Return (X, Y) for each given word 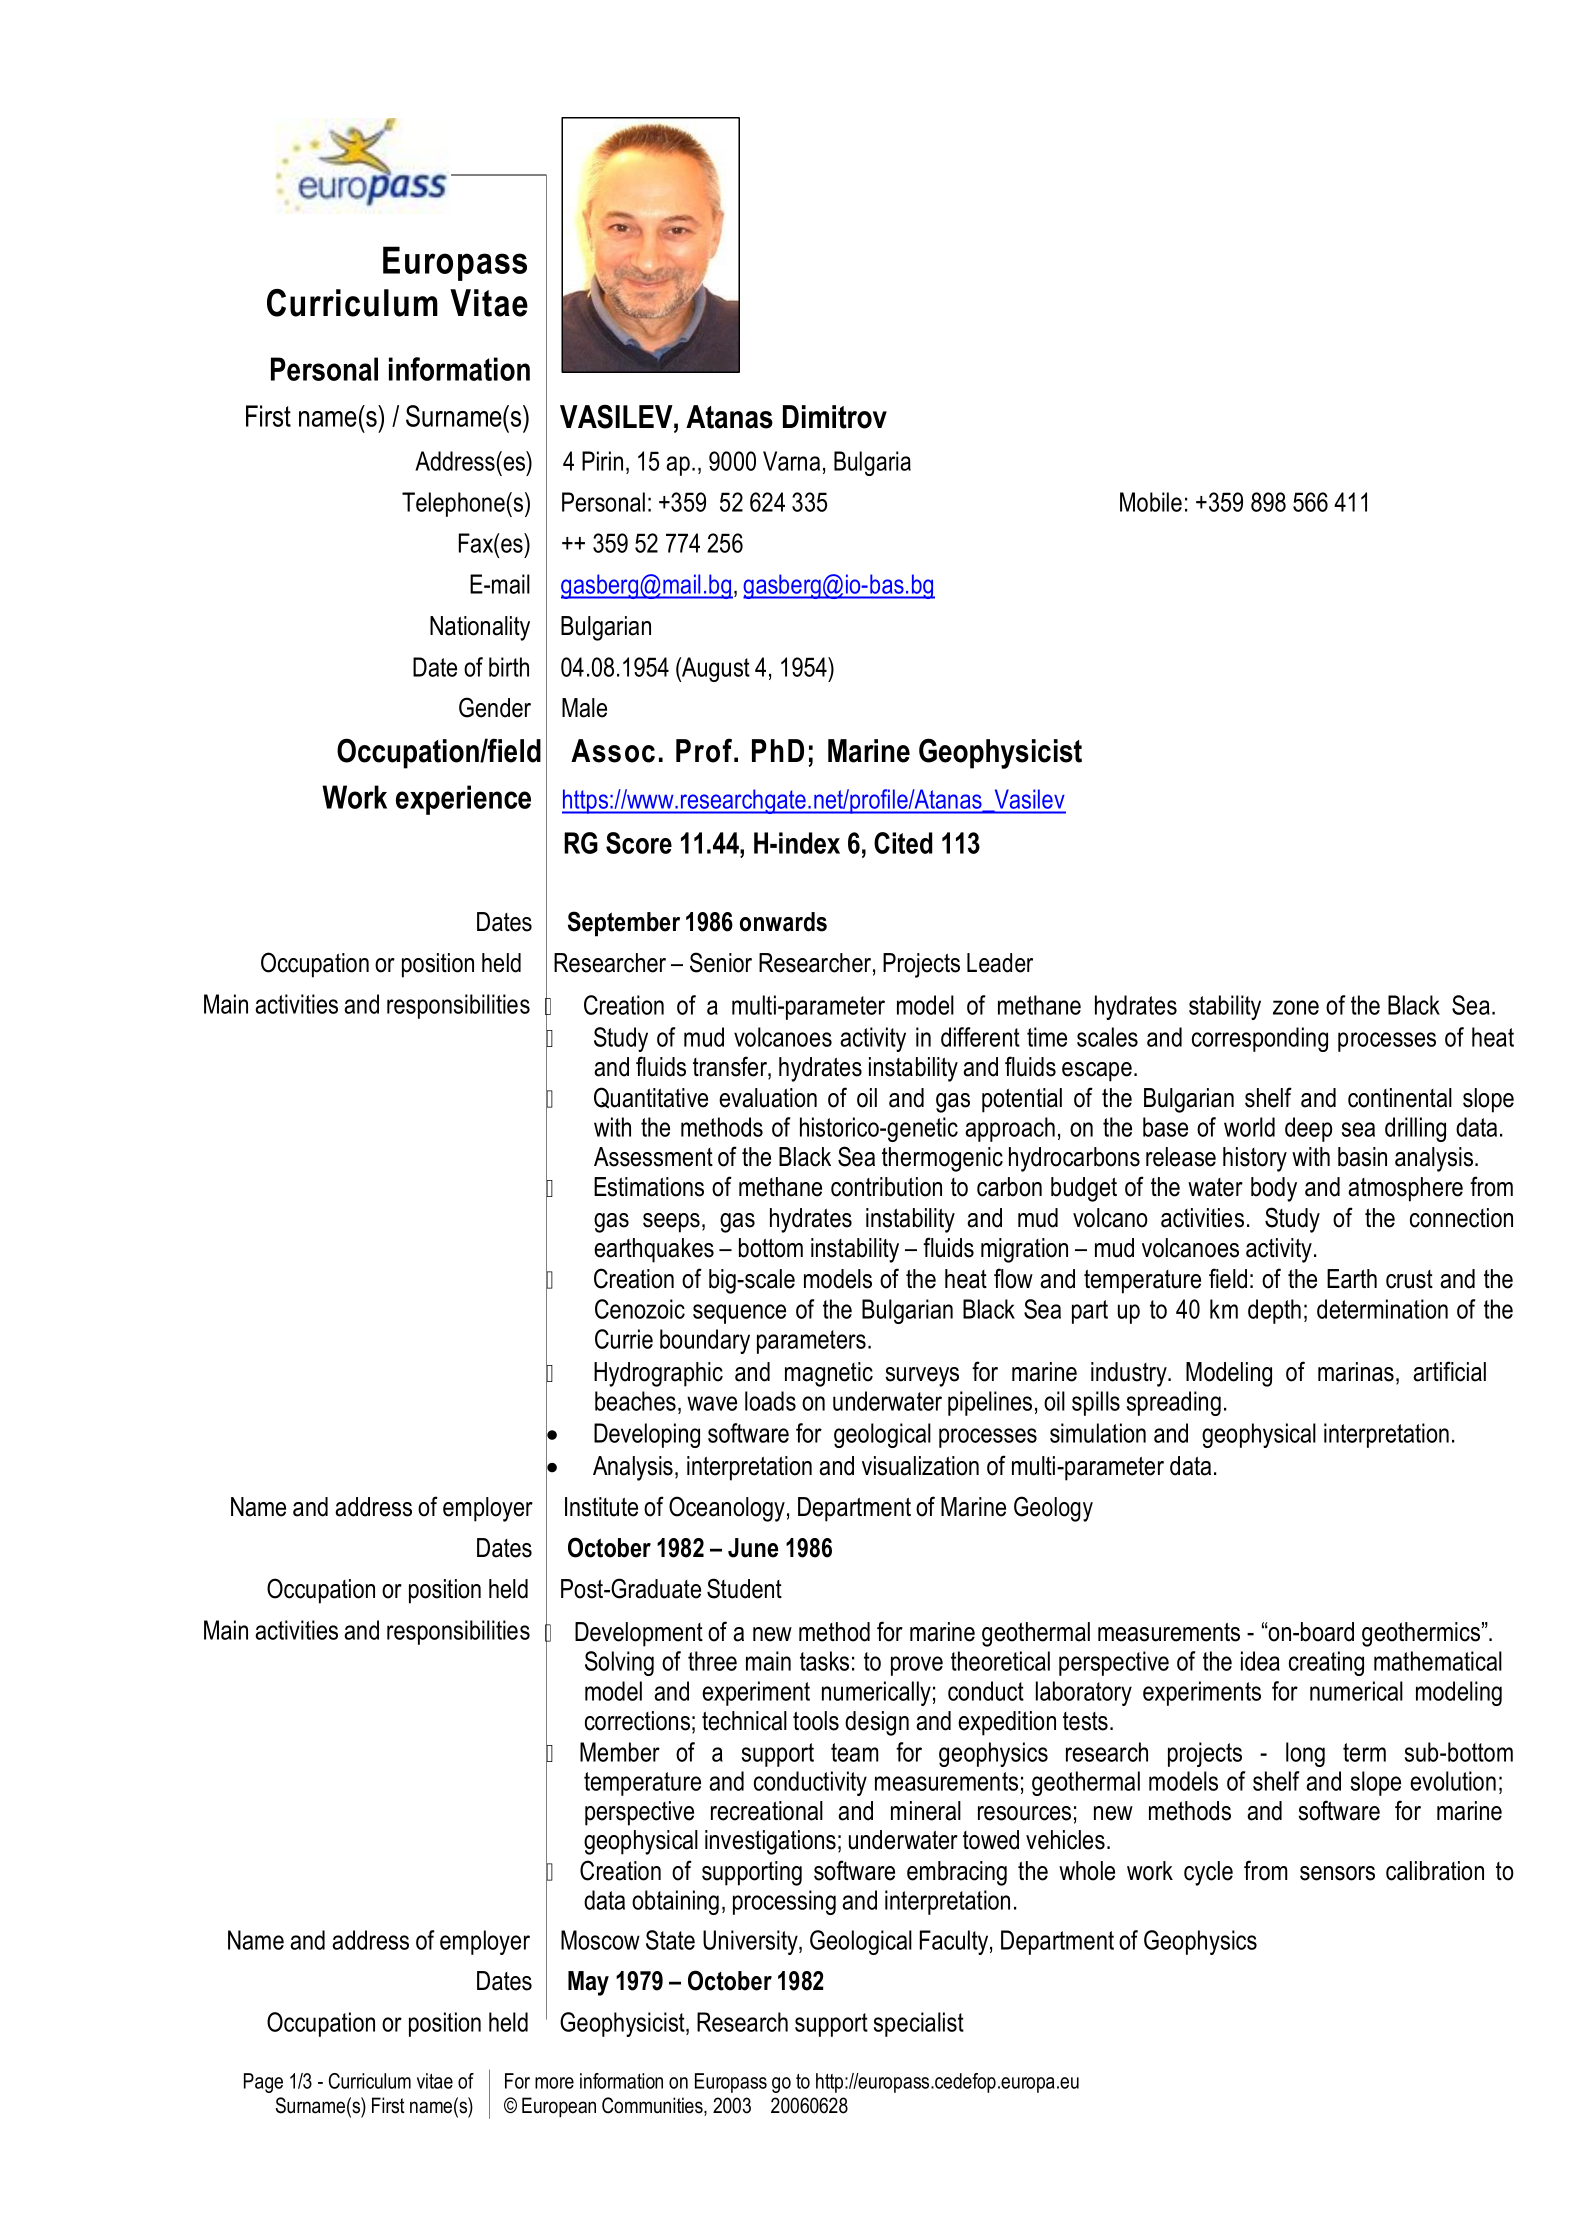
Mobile (1151, 502)
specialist (919, 2024)
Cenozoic (640, 1309)
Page (263, 2083)
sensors (1337, 1873)
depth (1274, 1311)
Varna (791, 461)
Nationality (480, 628)
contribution (886, 1187)
